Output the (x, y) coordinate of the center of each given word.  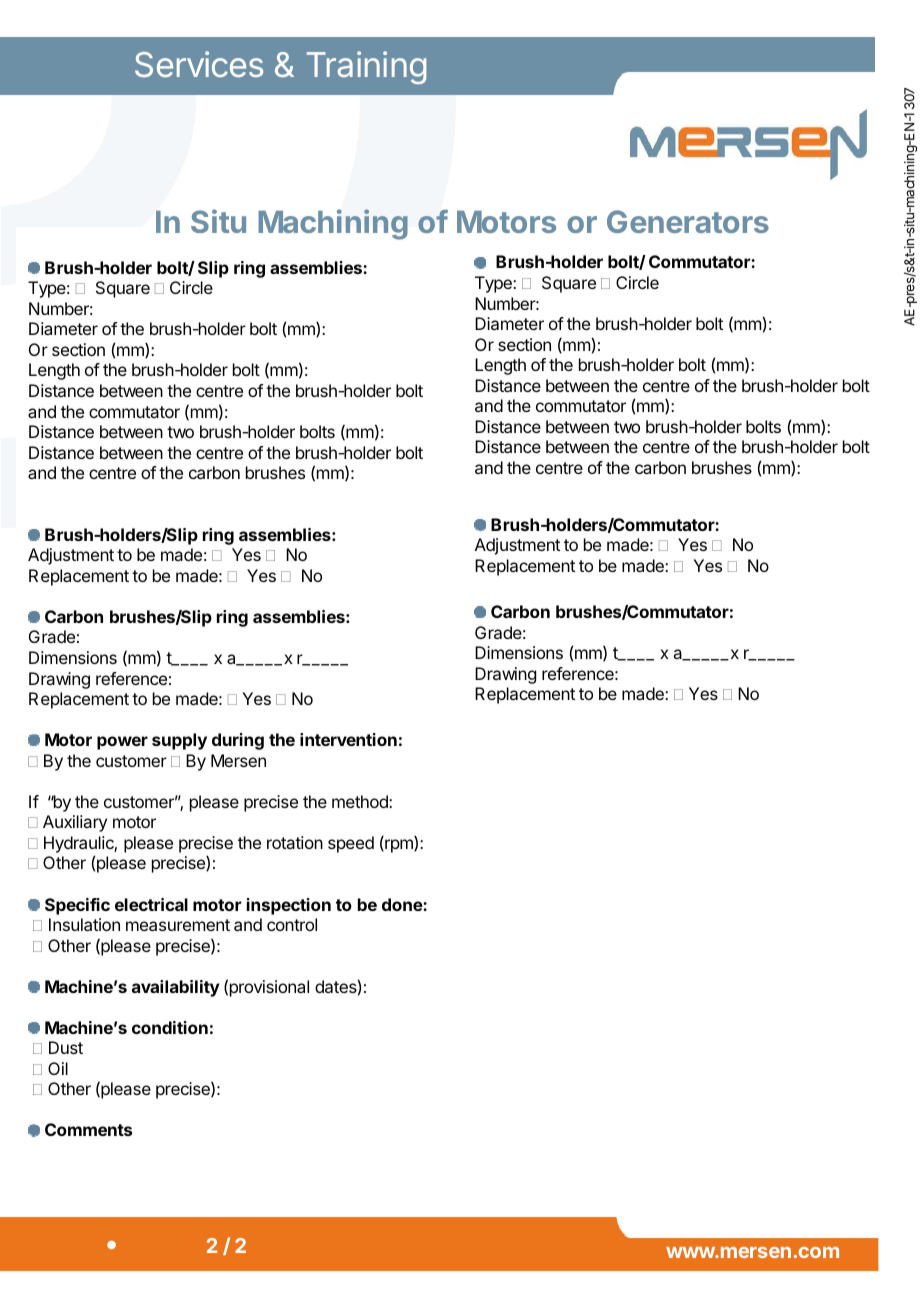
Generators (688, 221)
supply (179, 741)
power (122, 743)
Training (366, 67)
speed (351, 844)
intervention (348, 739)
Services (199, 64)
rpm (399, 846)
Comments (88, 1129)
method (361, 801)
